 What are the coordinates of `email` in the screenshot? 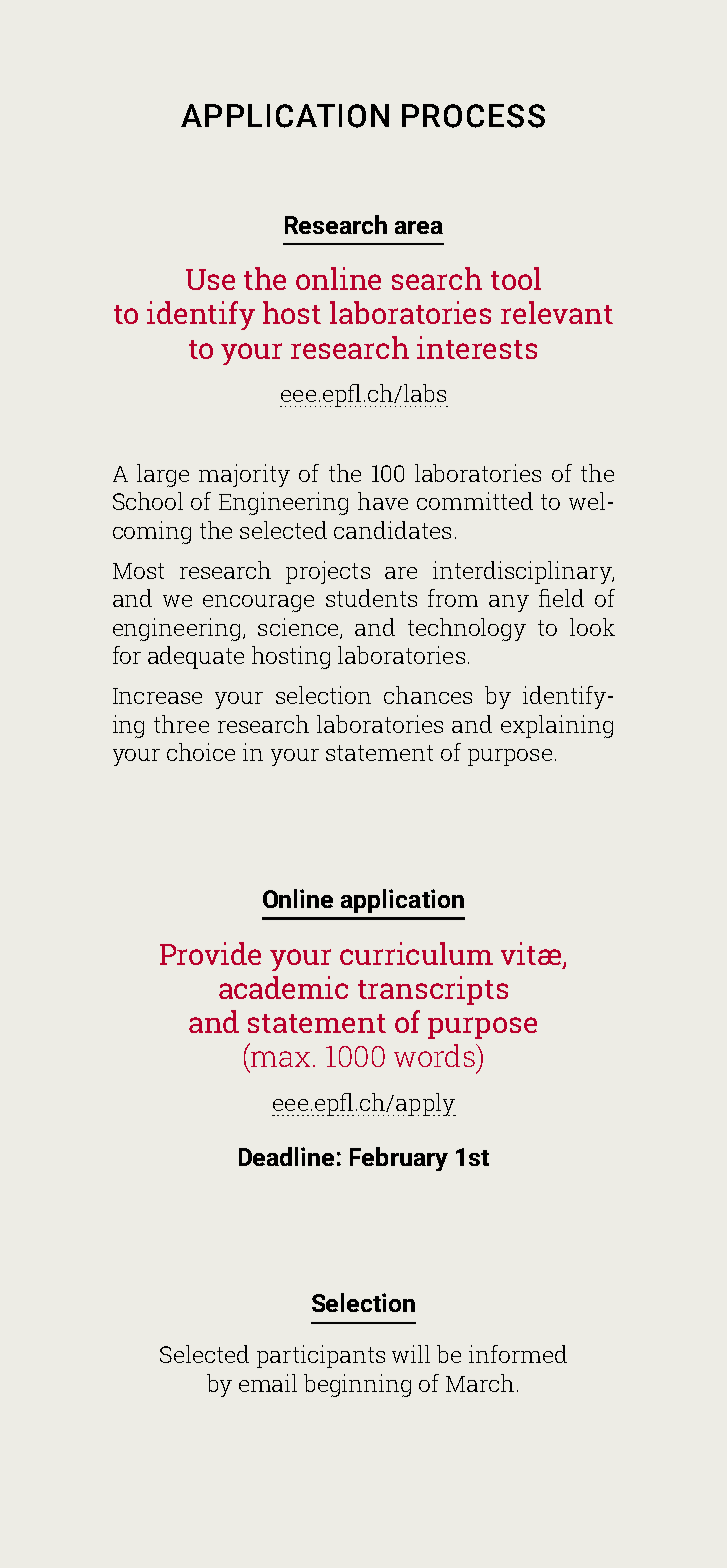 It's located at (268, 1383).
